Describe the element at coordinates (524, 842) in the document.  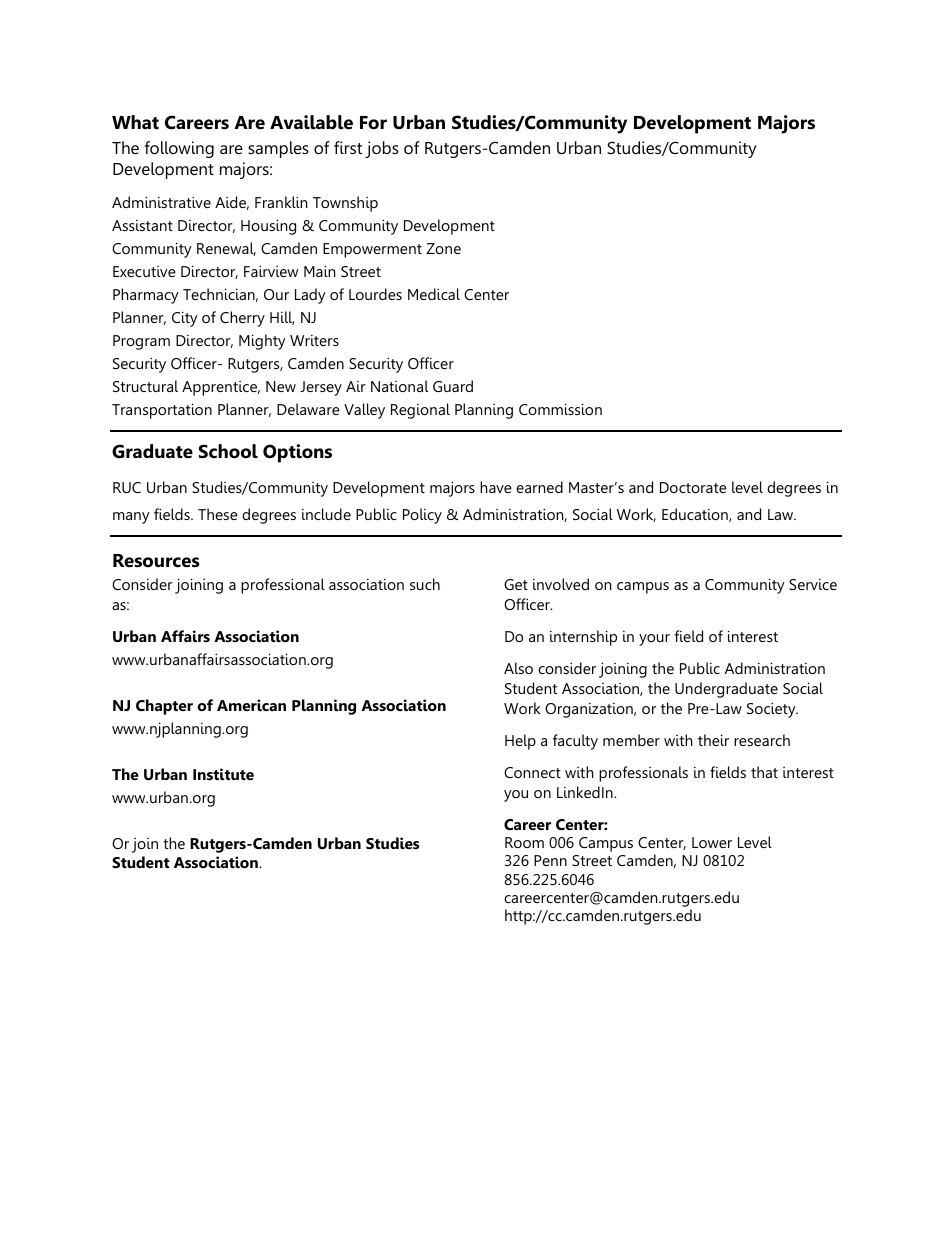
I see `Room` at that location.
